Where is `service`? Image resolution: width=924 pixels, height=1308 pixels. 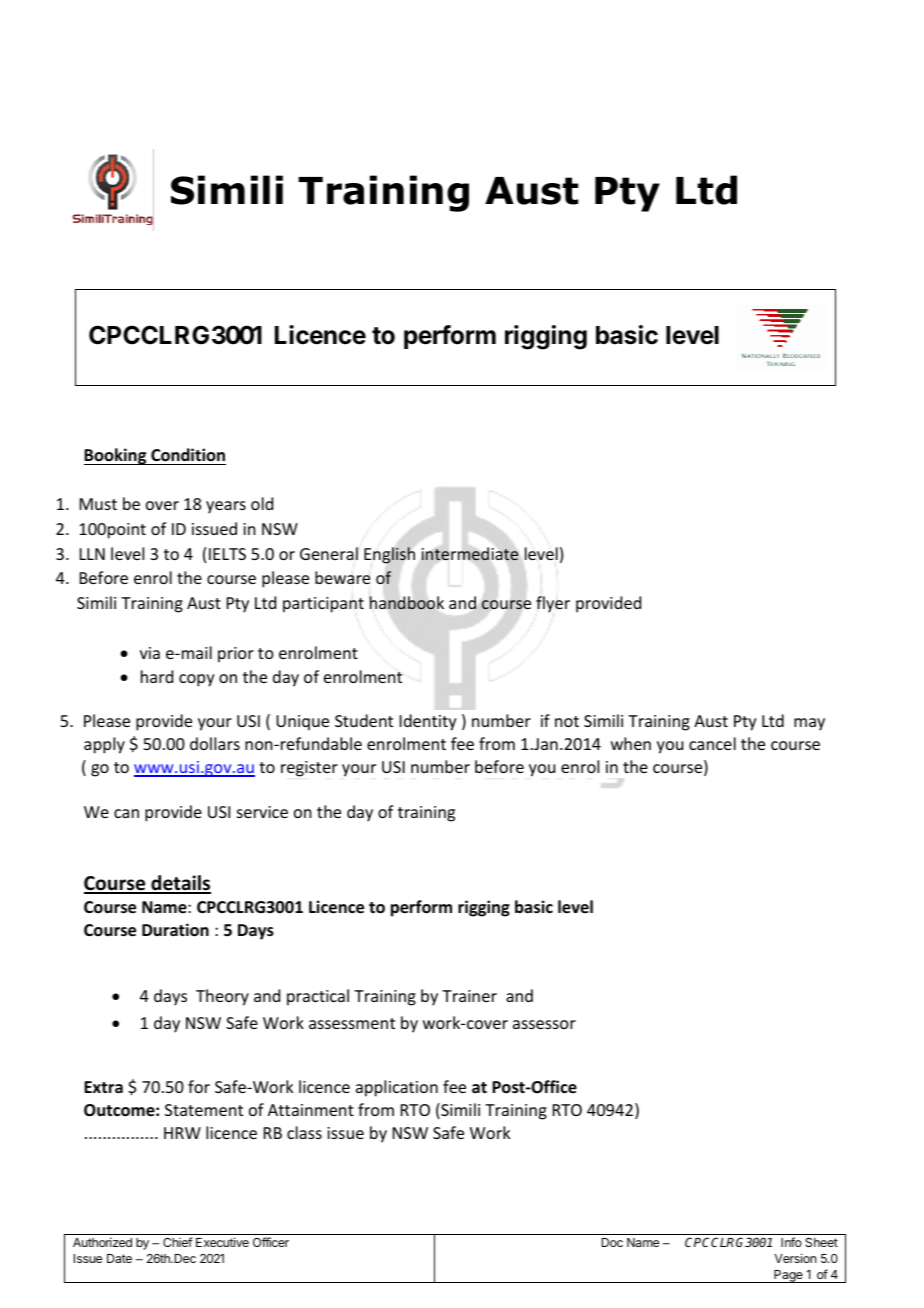
service is located at coordinates (262, 812).
